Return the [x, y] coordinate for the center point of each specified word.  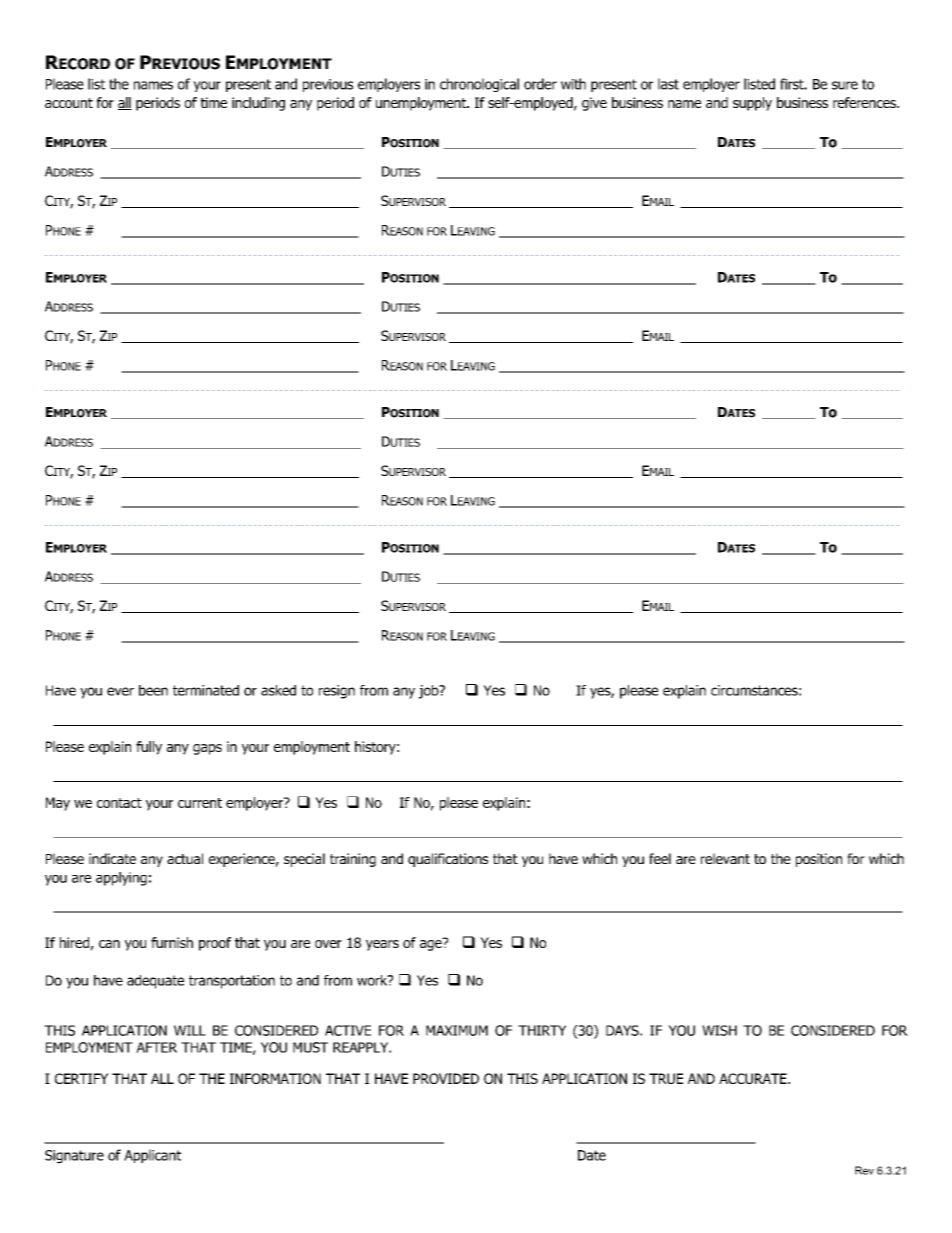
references [865, 102]
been [153, 690]
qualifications [448, 860]
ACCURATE [754, 1078]
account [69, 103]
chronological [479, 85]
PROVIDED [446, 1078]
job [430, 692]
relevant [725, 858]
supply [752, 104]
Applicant [152, 1156]
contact [119, 803]
